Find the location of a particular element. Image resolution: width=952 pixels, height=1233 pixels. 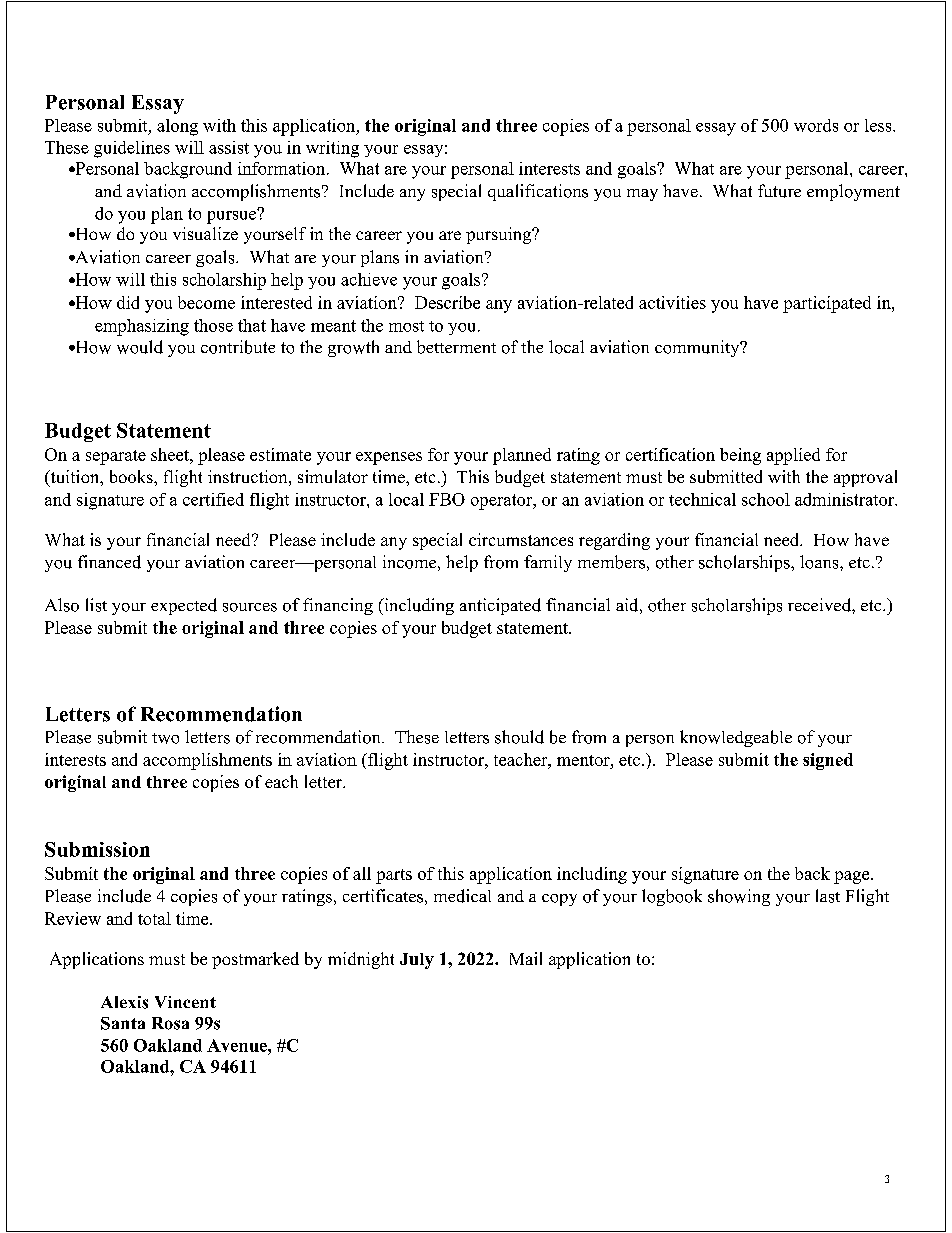

qualifications is located at coordinates (538, 192).
